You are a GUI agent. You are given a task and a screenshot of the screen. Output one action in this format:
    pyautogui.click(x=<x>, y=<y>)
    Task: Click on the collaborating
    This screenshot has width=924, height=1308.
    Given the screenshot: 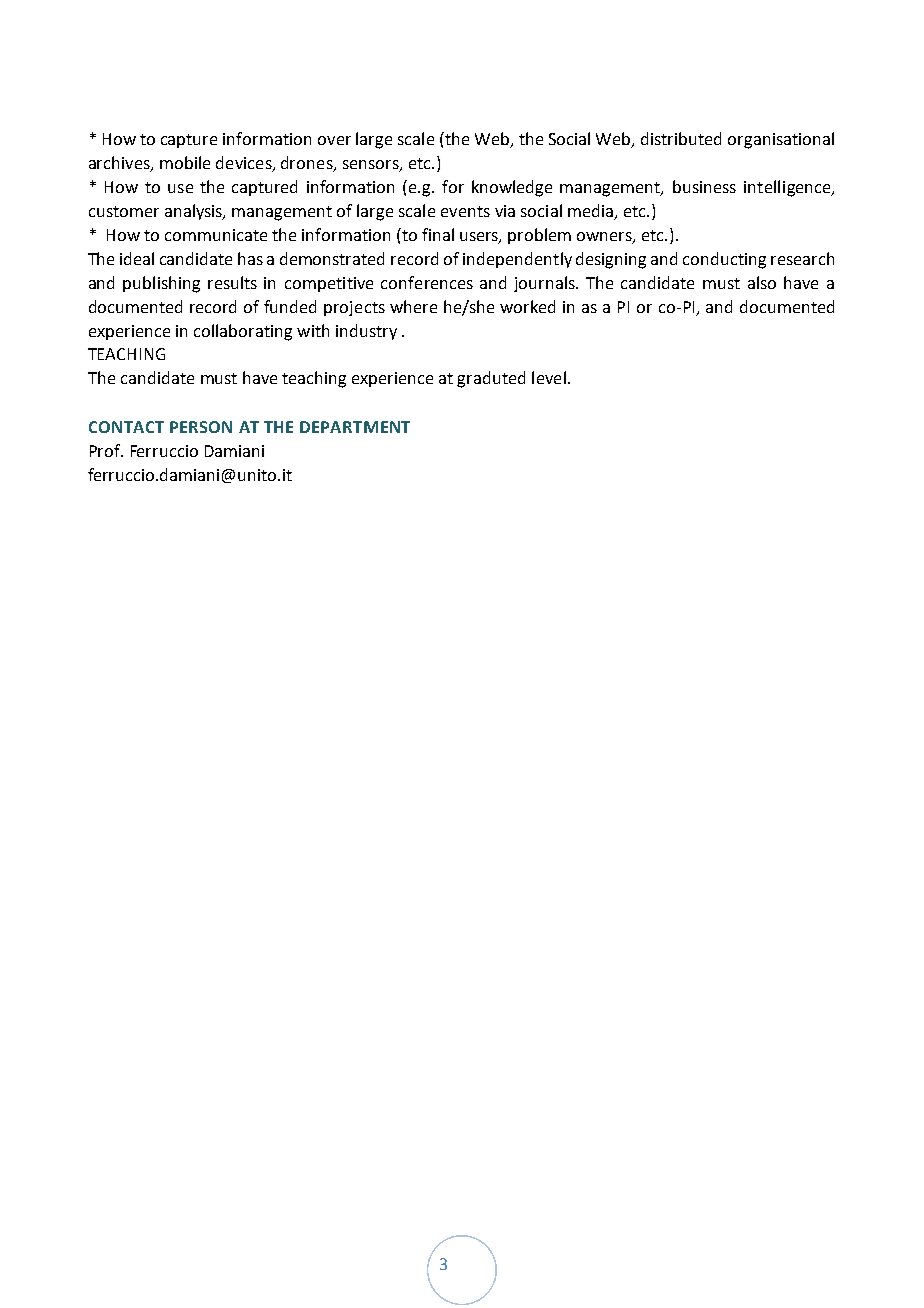 What is the action you would take?
    pyautogui.click(x=243, y=332)
